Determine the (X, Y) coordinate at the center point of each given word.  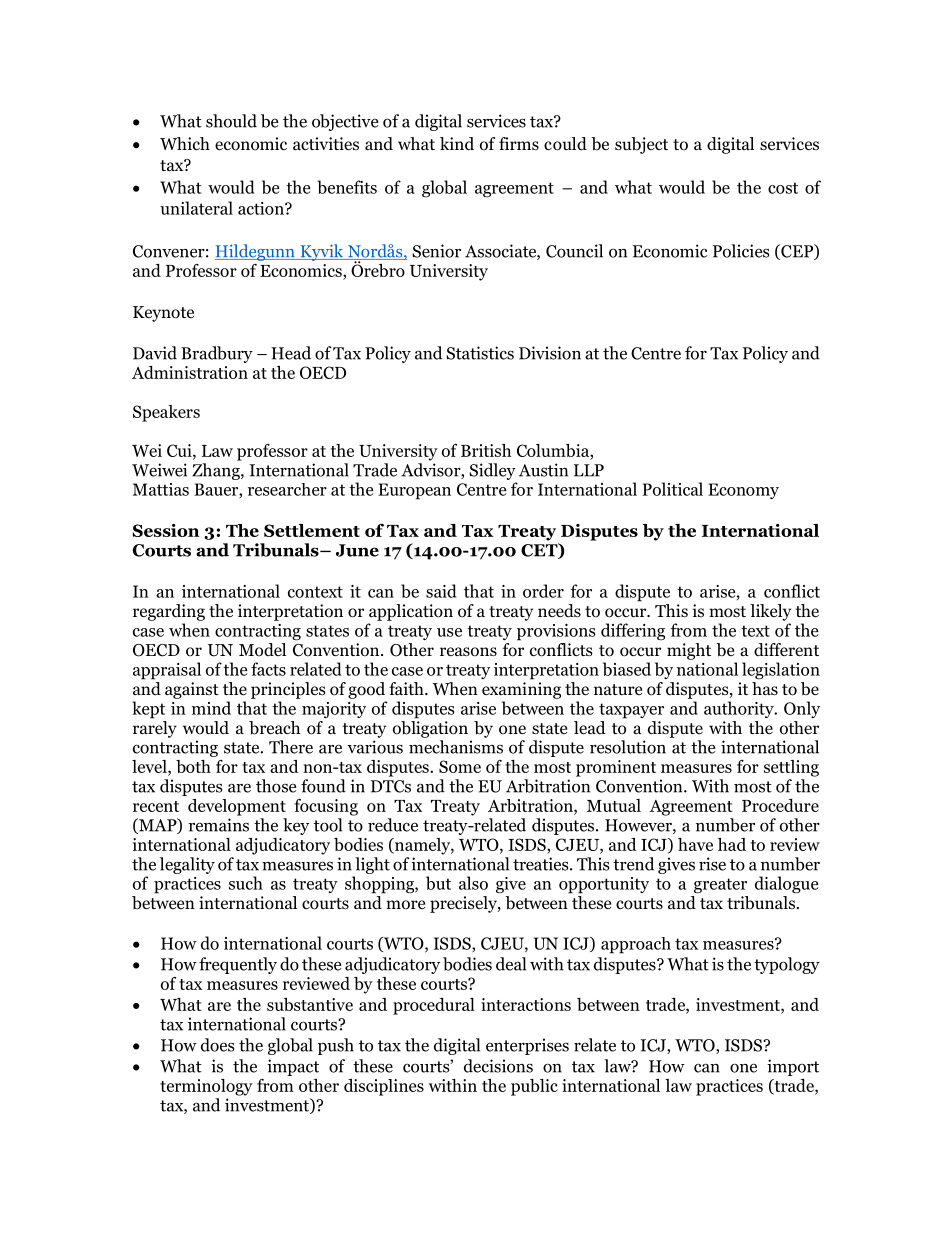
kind (457, 144)
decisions (498, 1066)
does (217, 1045)
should (231, 121)
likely (770, 612)
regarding (169, 612)
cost (783, 188)
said (441, 591)
